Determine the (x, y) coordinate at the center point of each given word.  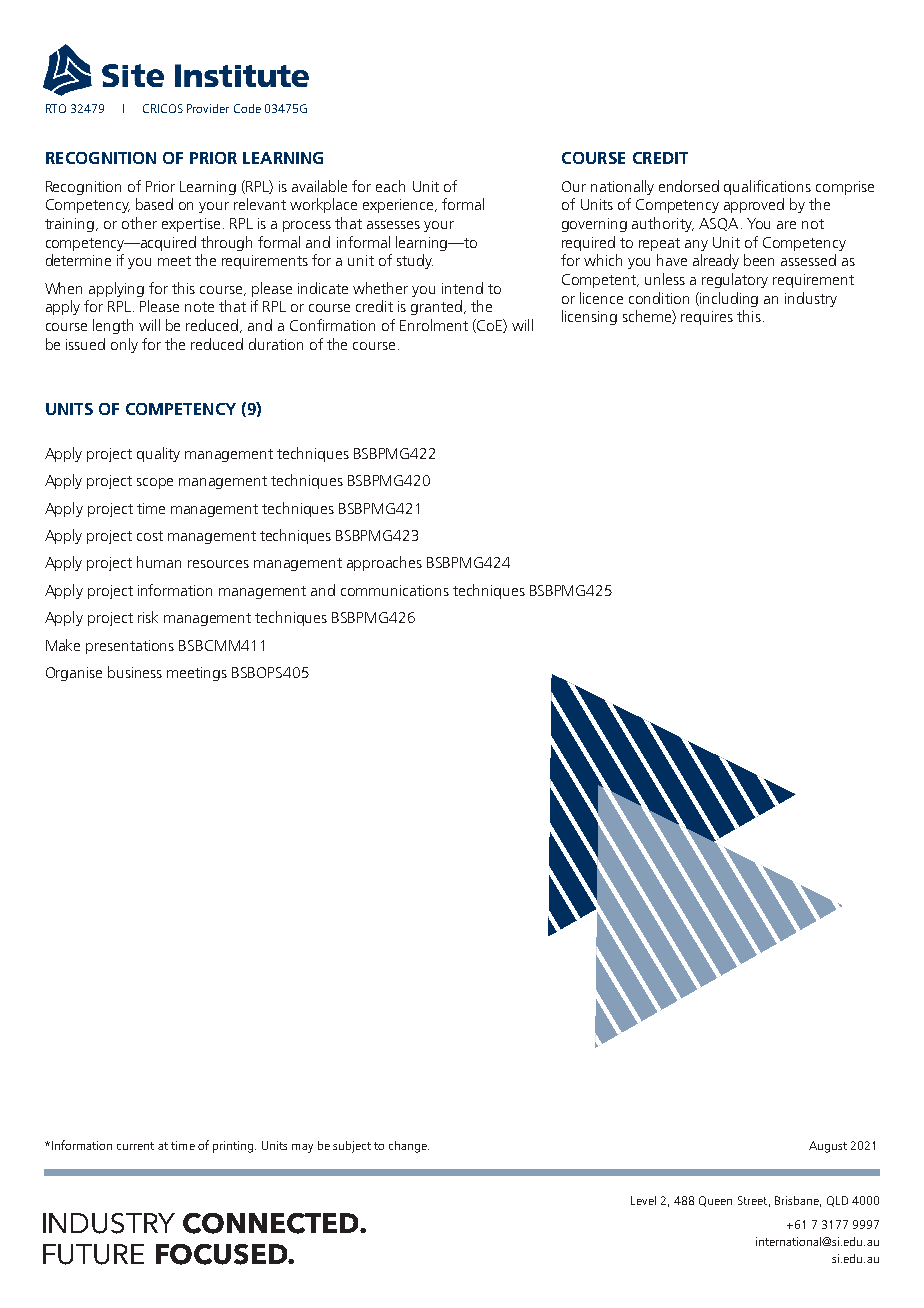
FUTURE (93, 1254)
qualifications (767, 187)
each (390, 186)
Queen (715, 1201)
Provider (208, 108)
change (409, 1147)
